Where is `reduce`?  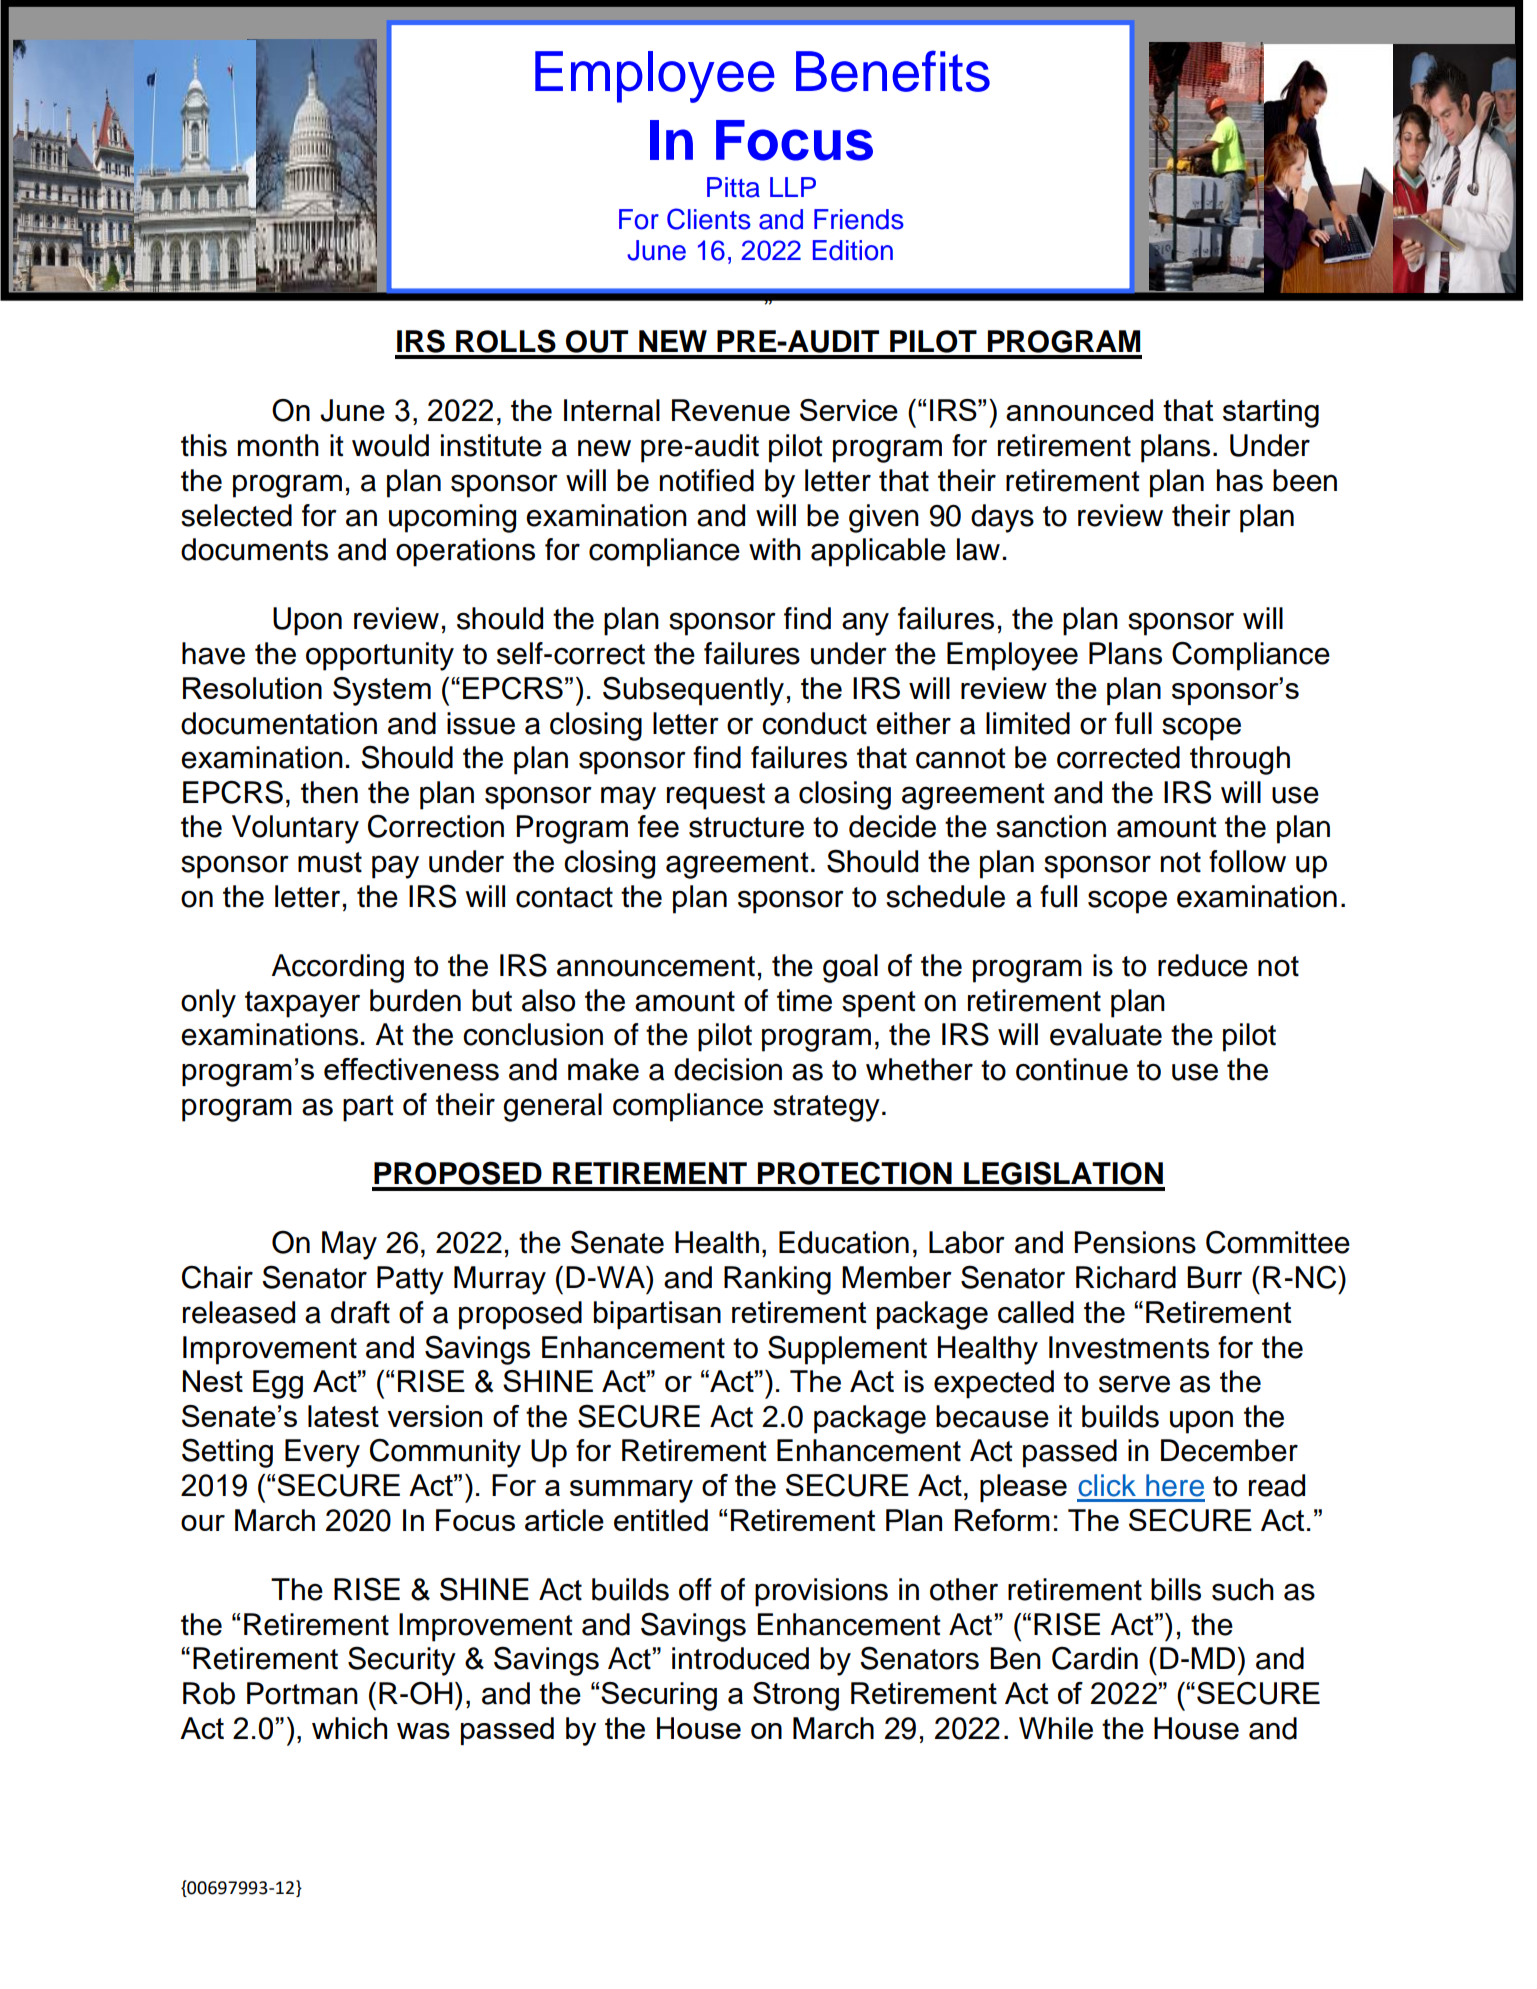 reduce is located at coordinates (1203, 965).
